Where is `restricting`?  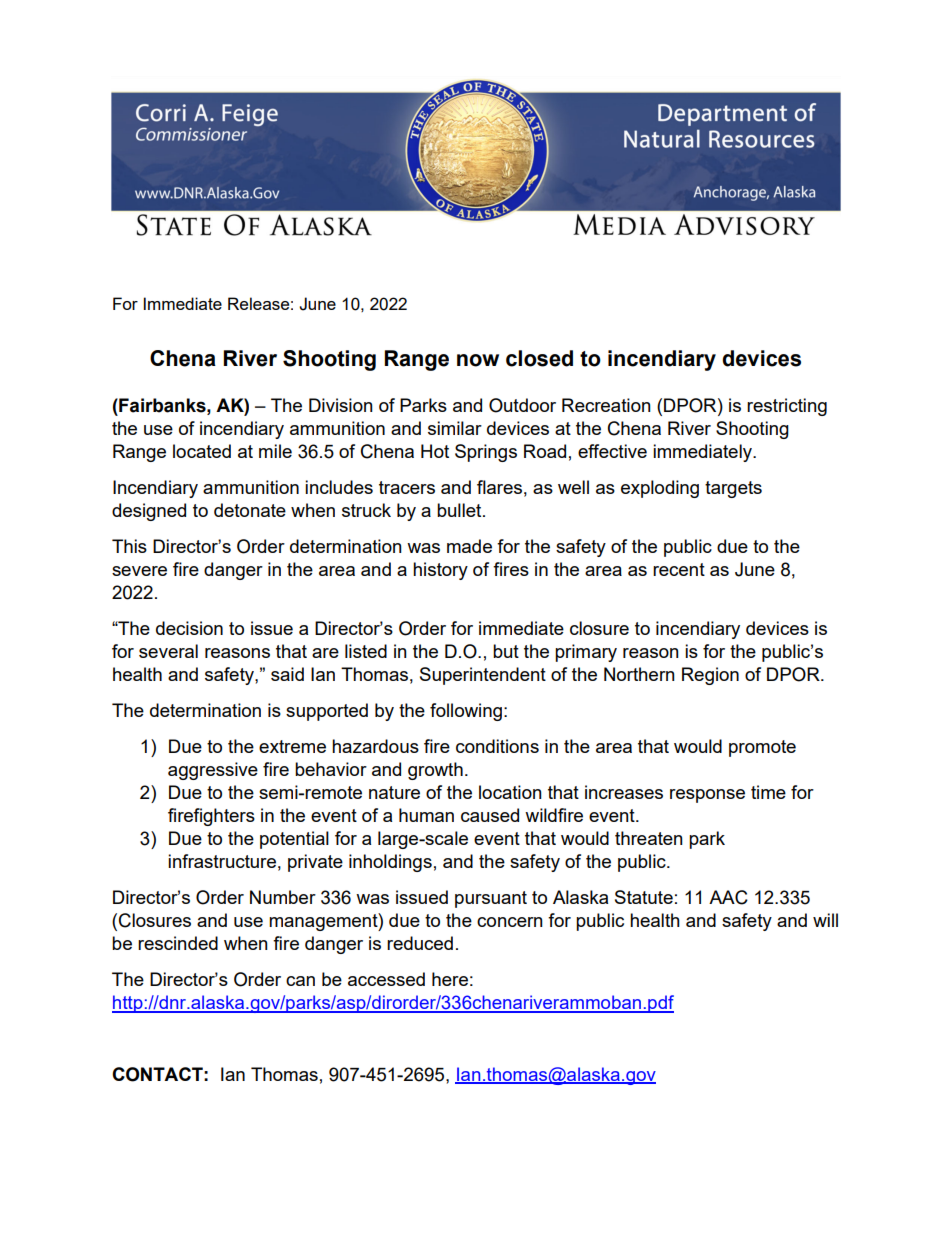
restricting is located at coordinates (787, 407).
